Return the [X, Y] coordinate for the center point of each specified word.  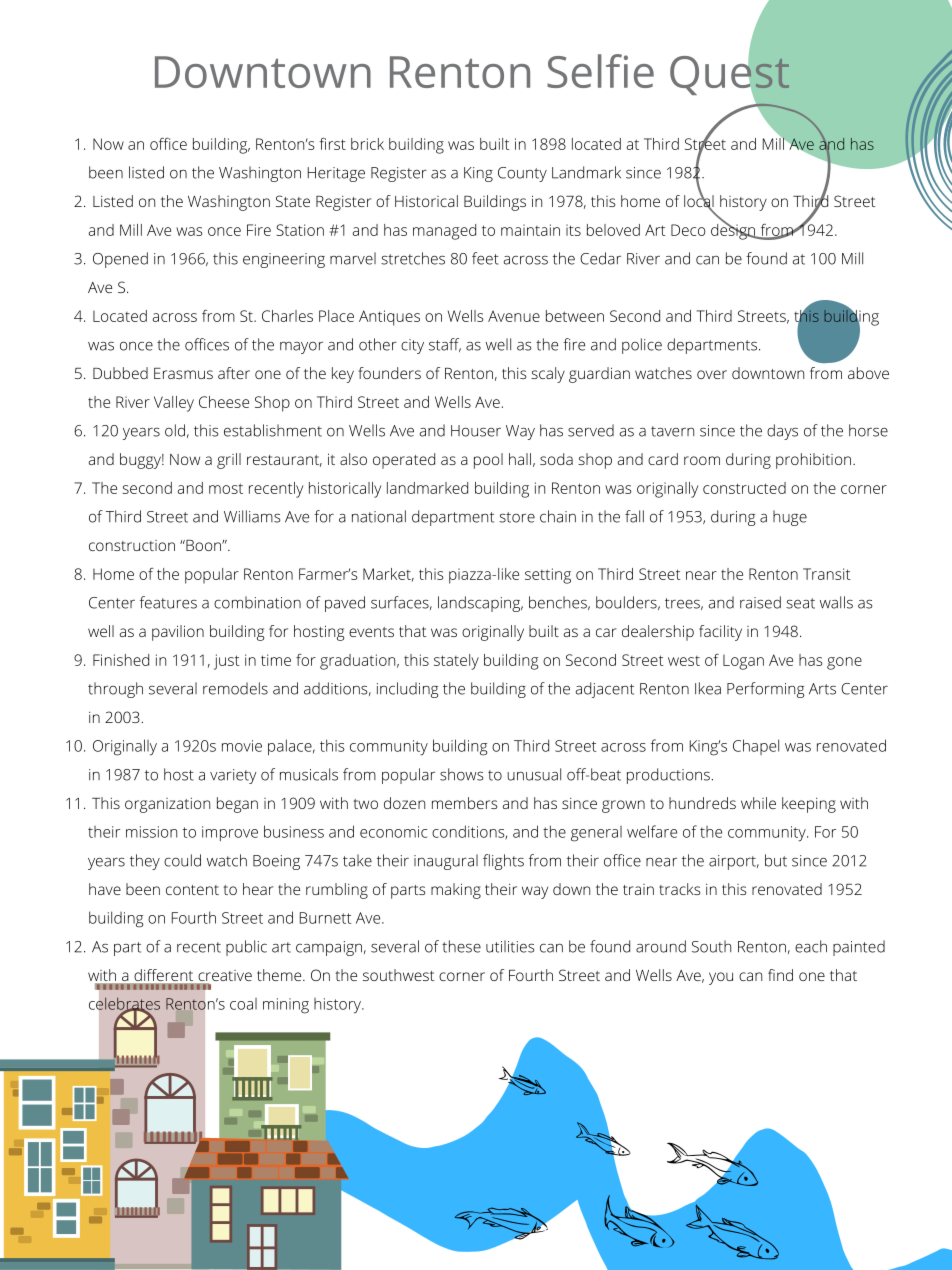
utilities [510, 946]
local [699, 201]
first [332, 144]
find [780, 975]
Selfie [600, 71]
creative [224, 977]
